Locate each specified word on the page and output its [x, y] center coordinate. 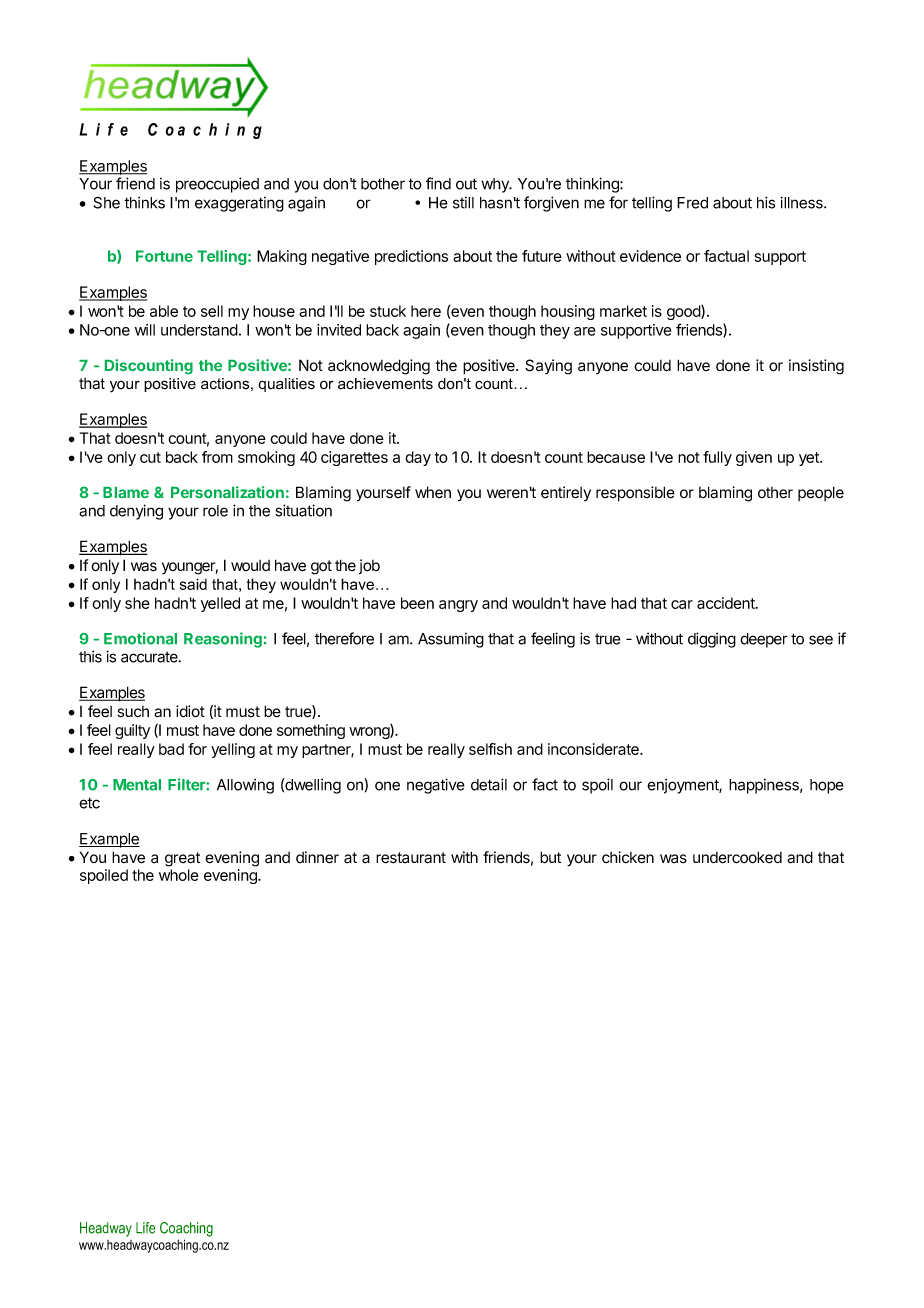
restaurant [411, 858]
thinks [144, 202]
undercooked [737, 857]
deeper [764, 640]
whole [179, 875]
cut [150, 457]
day [418, 458]
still [463, 202]
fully [717, 458]
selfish [490, 749]
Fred [692, 203]
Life [146, 1228]
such [133, 712]
